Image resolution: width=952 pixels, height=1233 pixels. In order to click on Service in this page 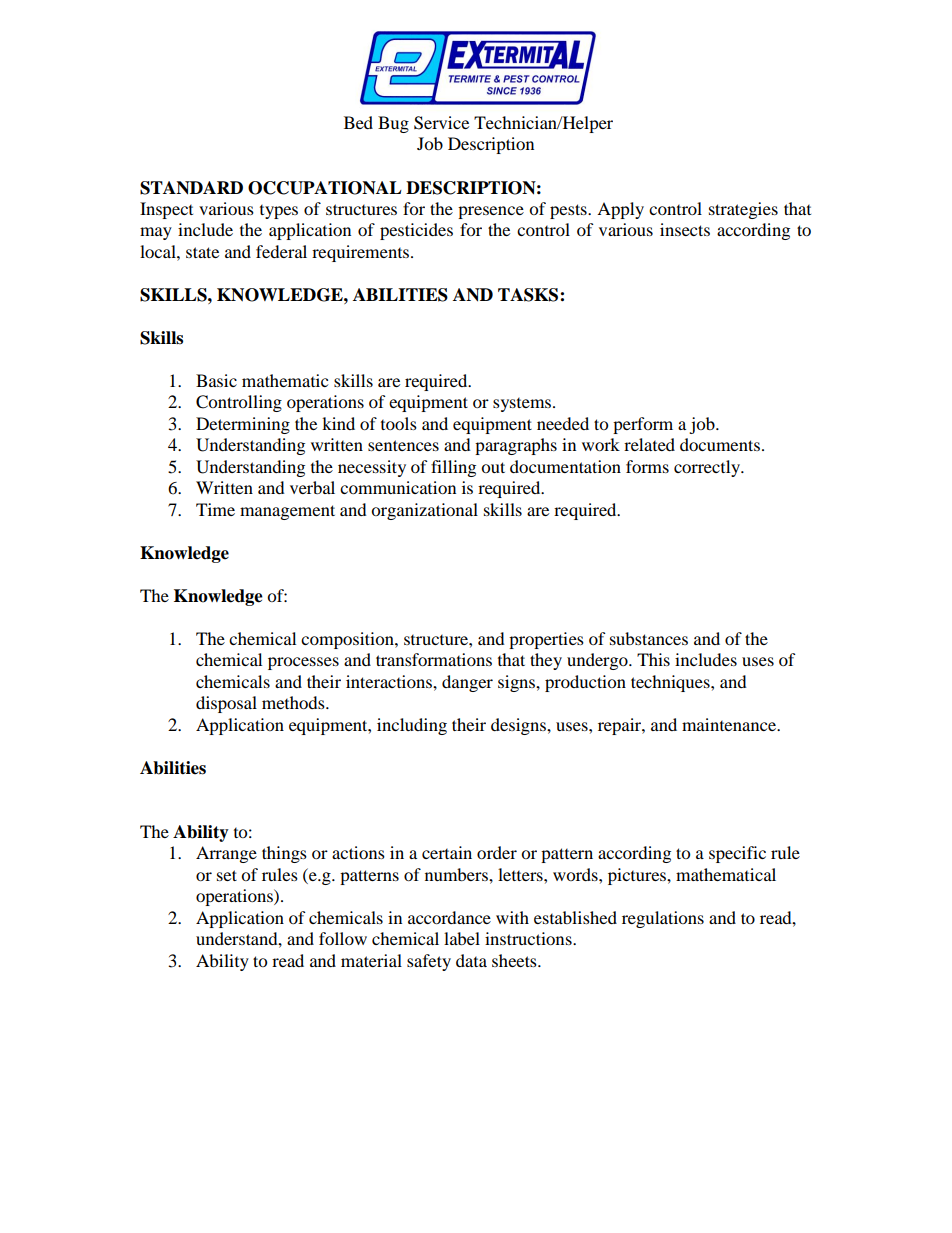, I will do `click(441, 123)`.
